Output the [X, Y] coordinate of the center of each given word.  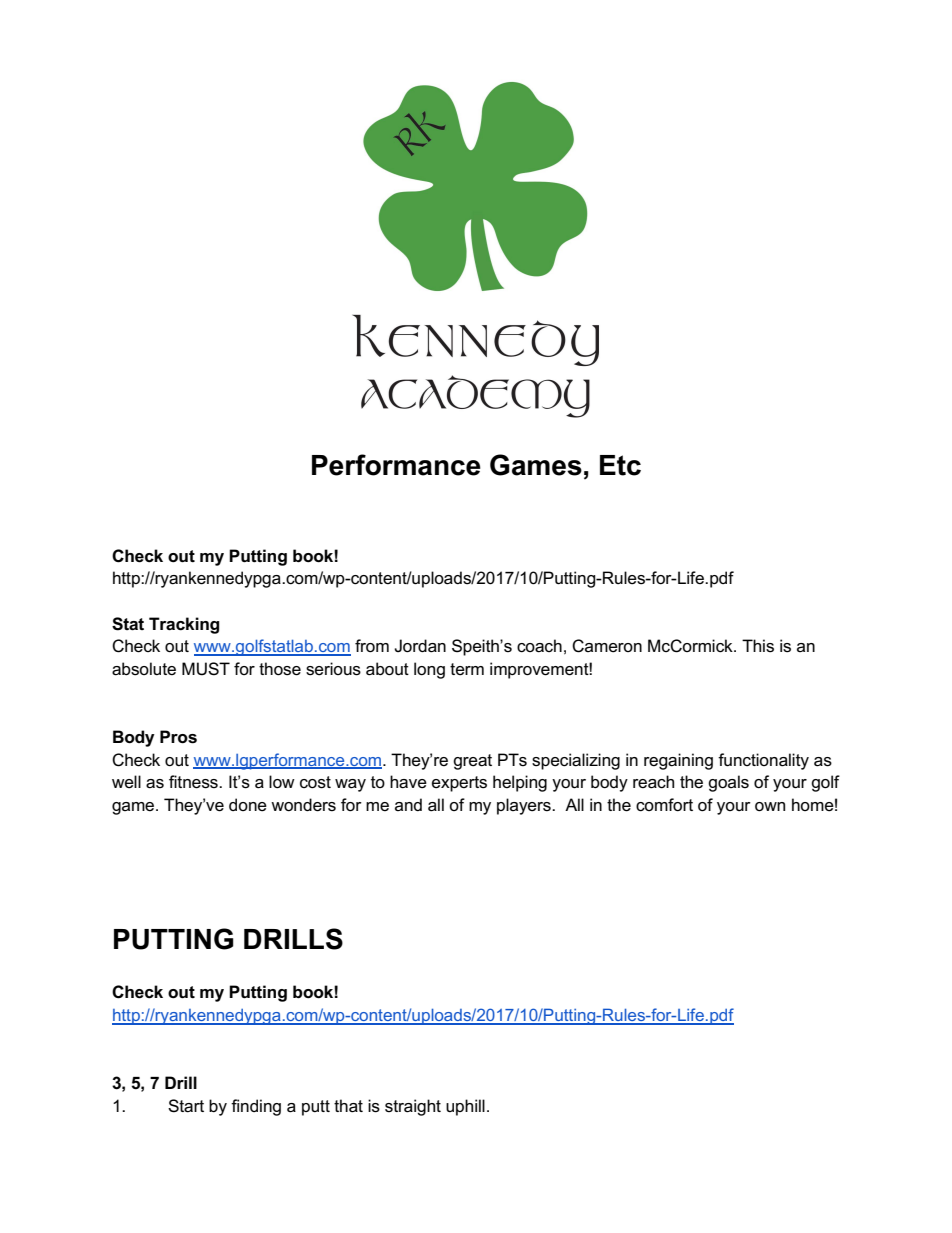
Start [186, 1106]
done [248, 805]
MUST [206, 669]
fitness [194, 782]
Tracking [184, 625]
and [408, 804]
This [758, 646]
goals [728, 783]
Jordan [420, 646]
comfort [664, 805]
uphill [465, 1107]
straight [413, 1107]
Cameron [607, 646]
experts [459, 784]
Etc [620, 465]
